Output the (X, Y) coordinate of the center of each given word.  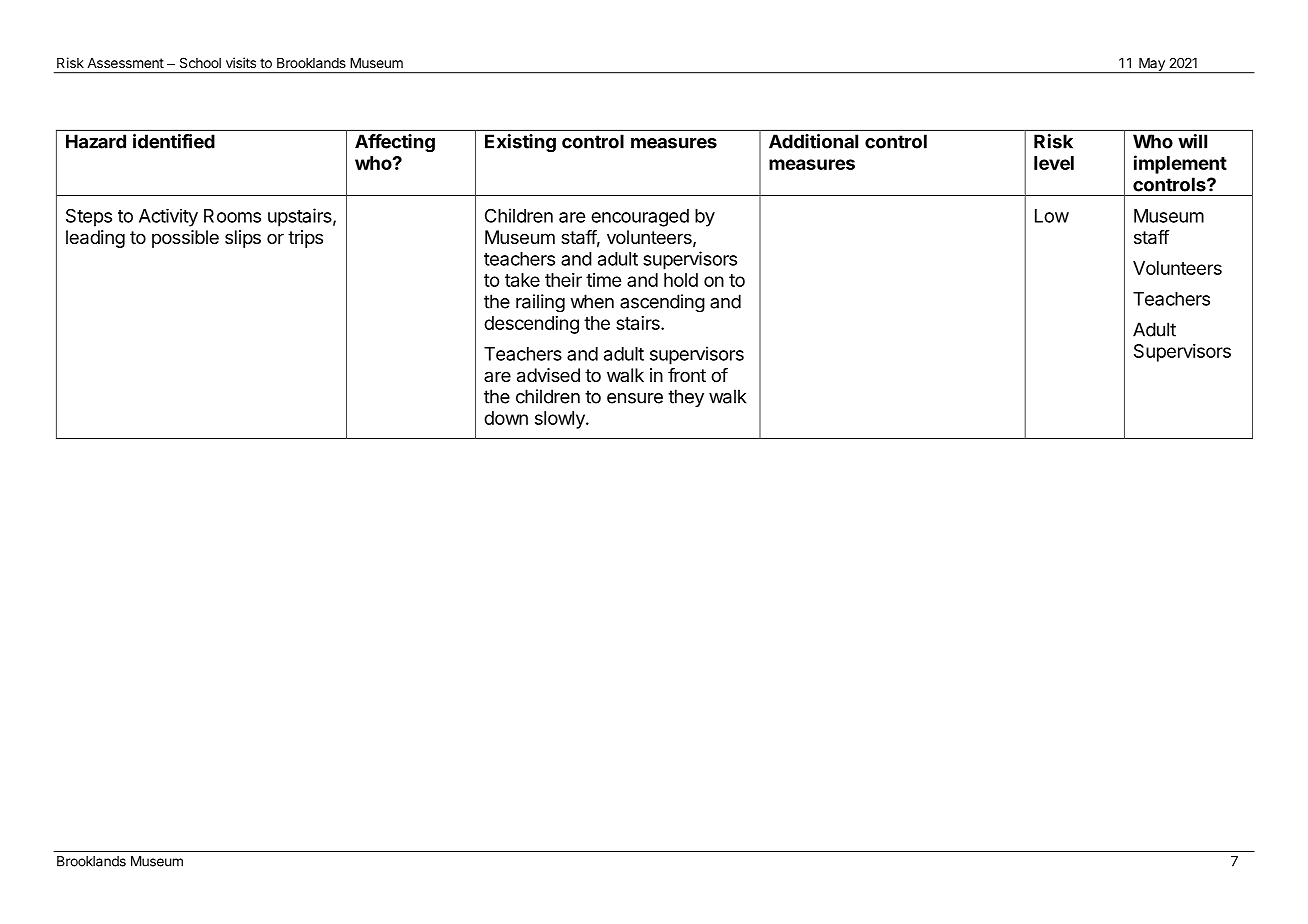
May (1152, 65)
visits (241, 62)
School (200, 62)
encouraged (640, 218)
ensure (635, 398)
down (506, 418)
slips (243, 239)
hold (681, 280)
